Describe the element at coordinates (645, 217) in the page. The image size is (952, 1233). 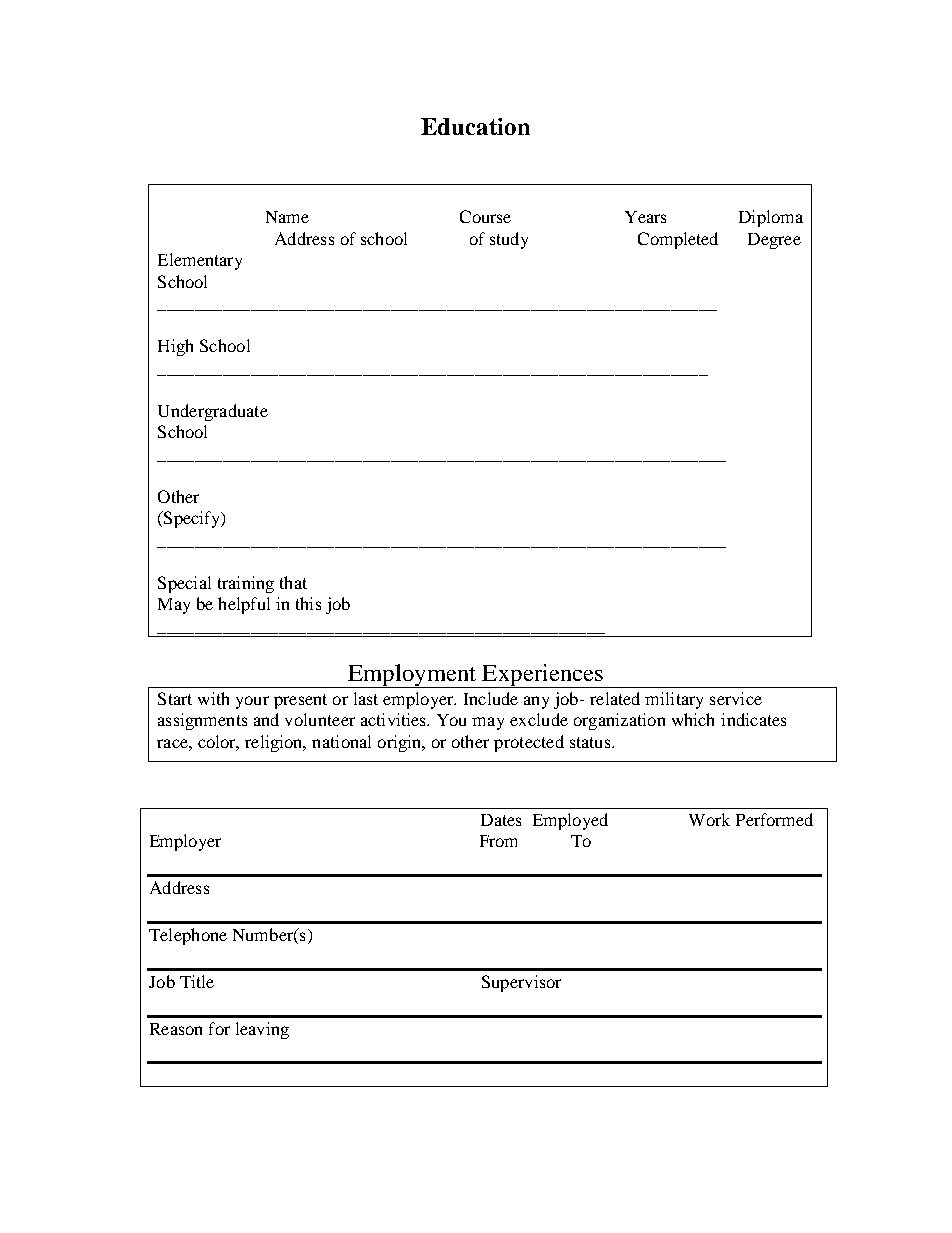
I see `Years` at that location.
